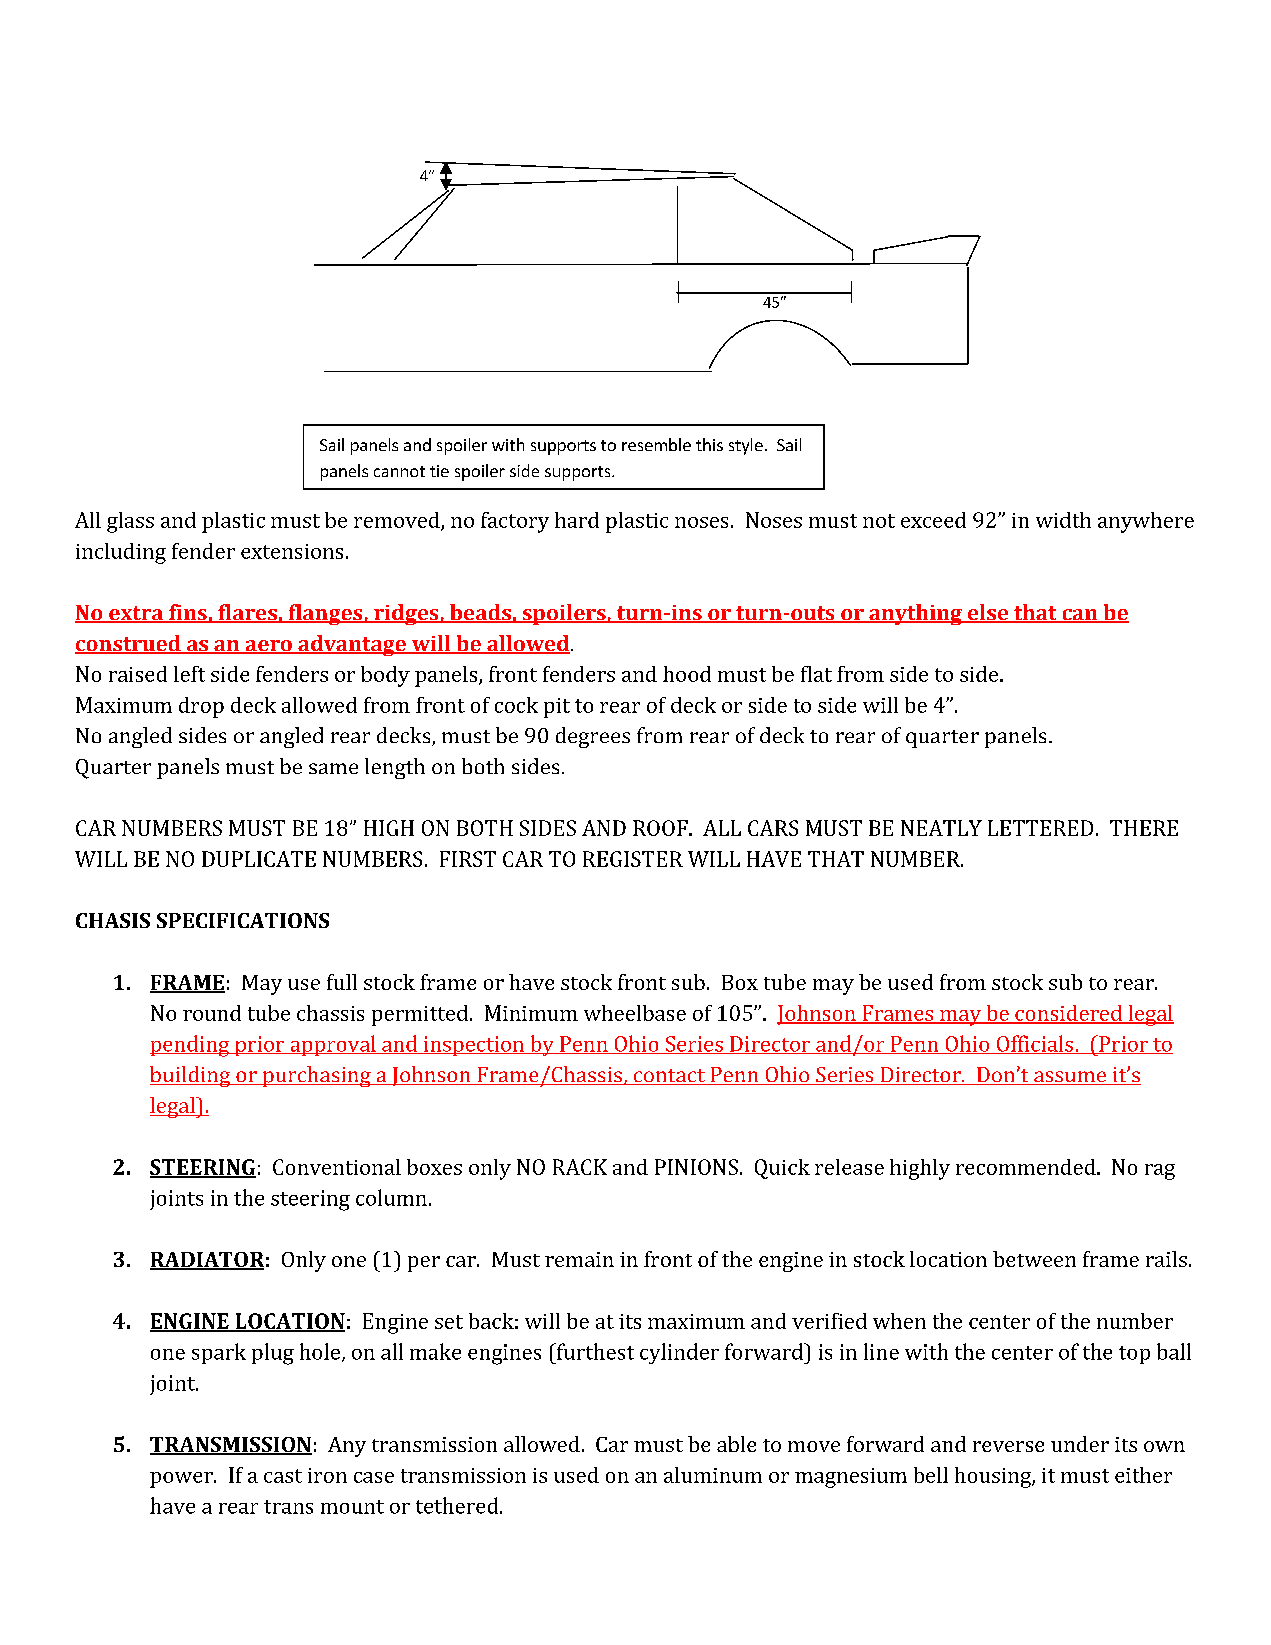 Image resolution: width=1271 pixels, height=1645 pixels. I want to click on Officials, so click(1034, 1044).
